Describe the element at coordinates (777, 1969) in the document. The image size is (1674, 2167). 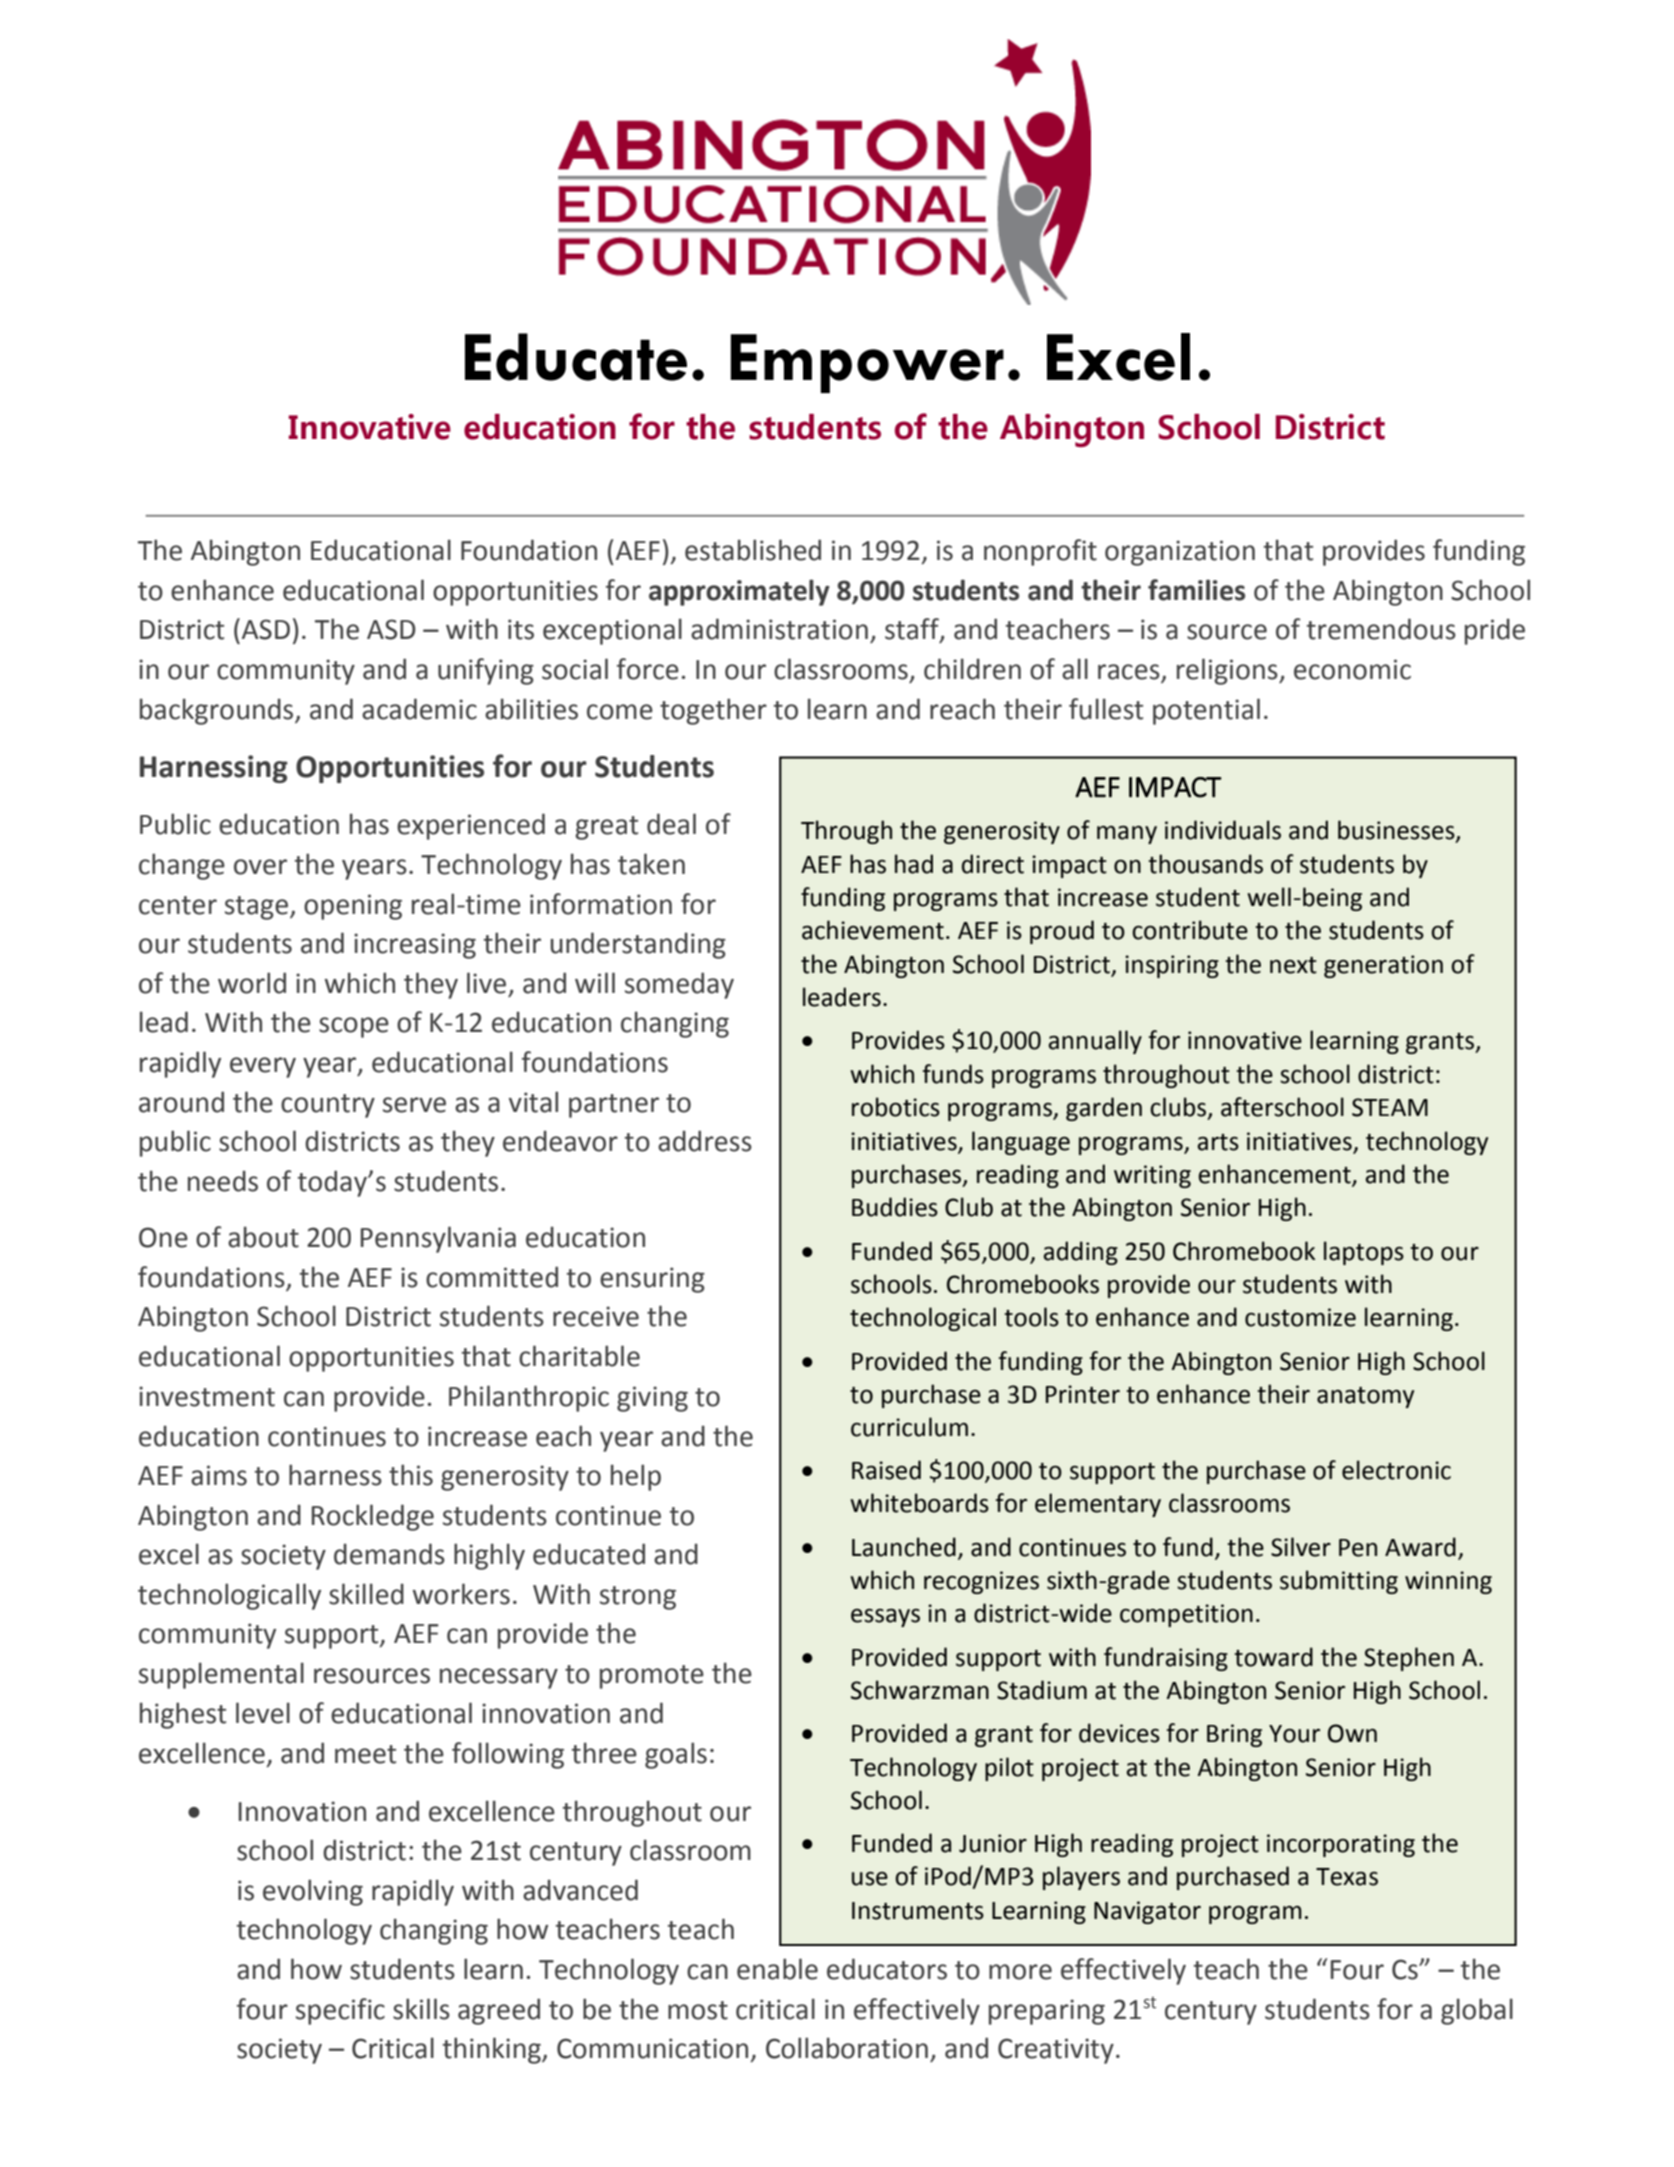
I see `enable` at that location.
